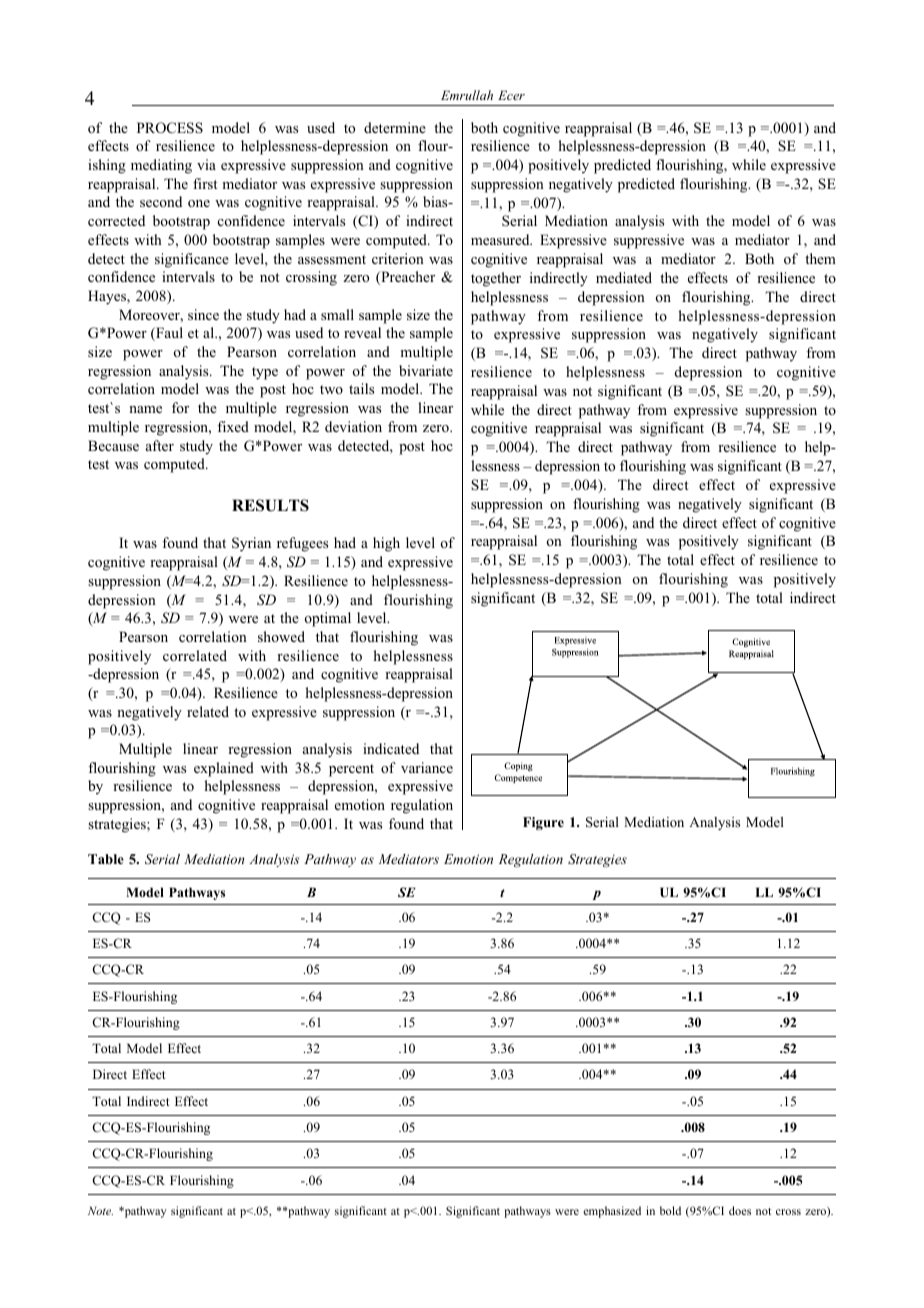 This document has height=1308, width=924. Describe the element at coordinates (205, 183) in the document. I see `first` at that location.
